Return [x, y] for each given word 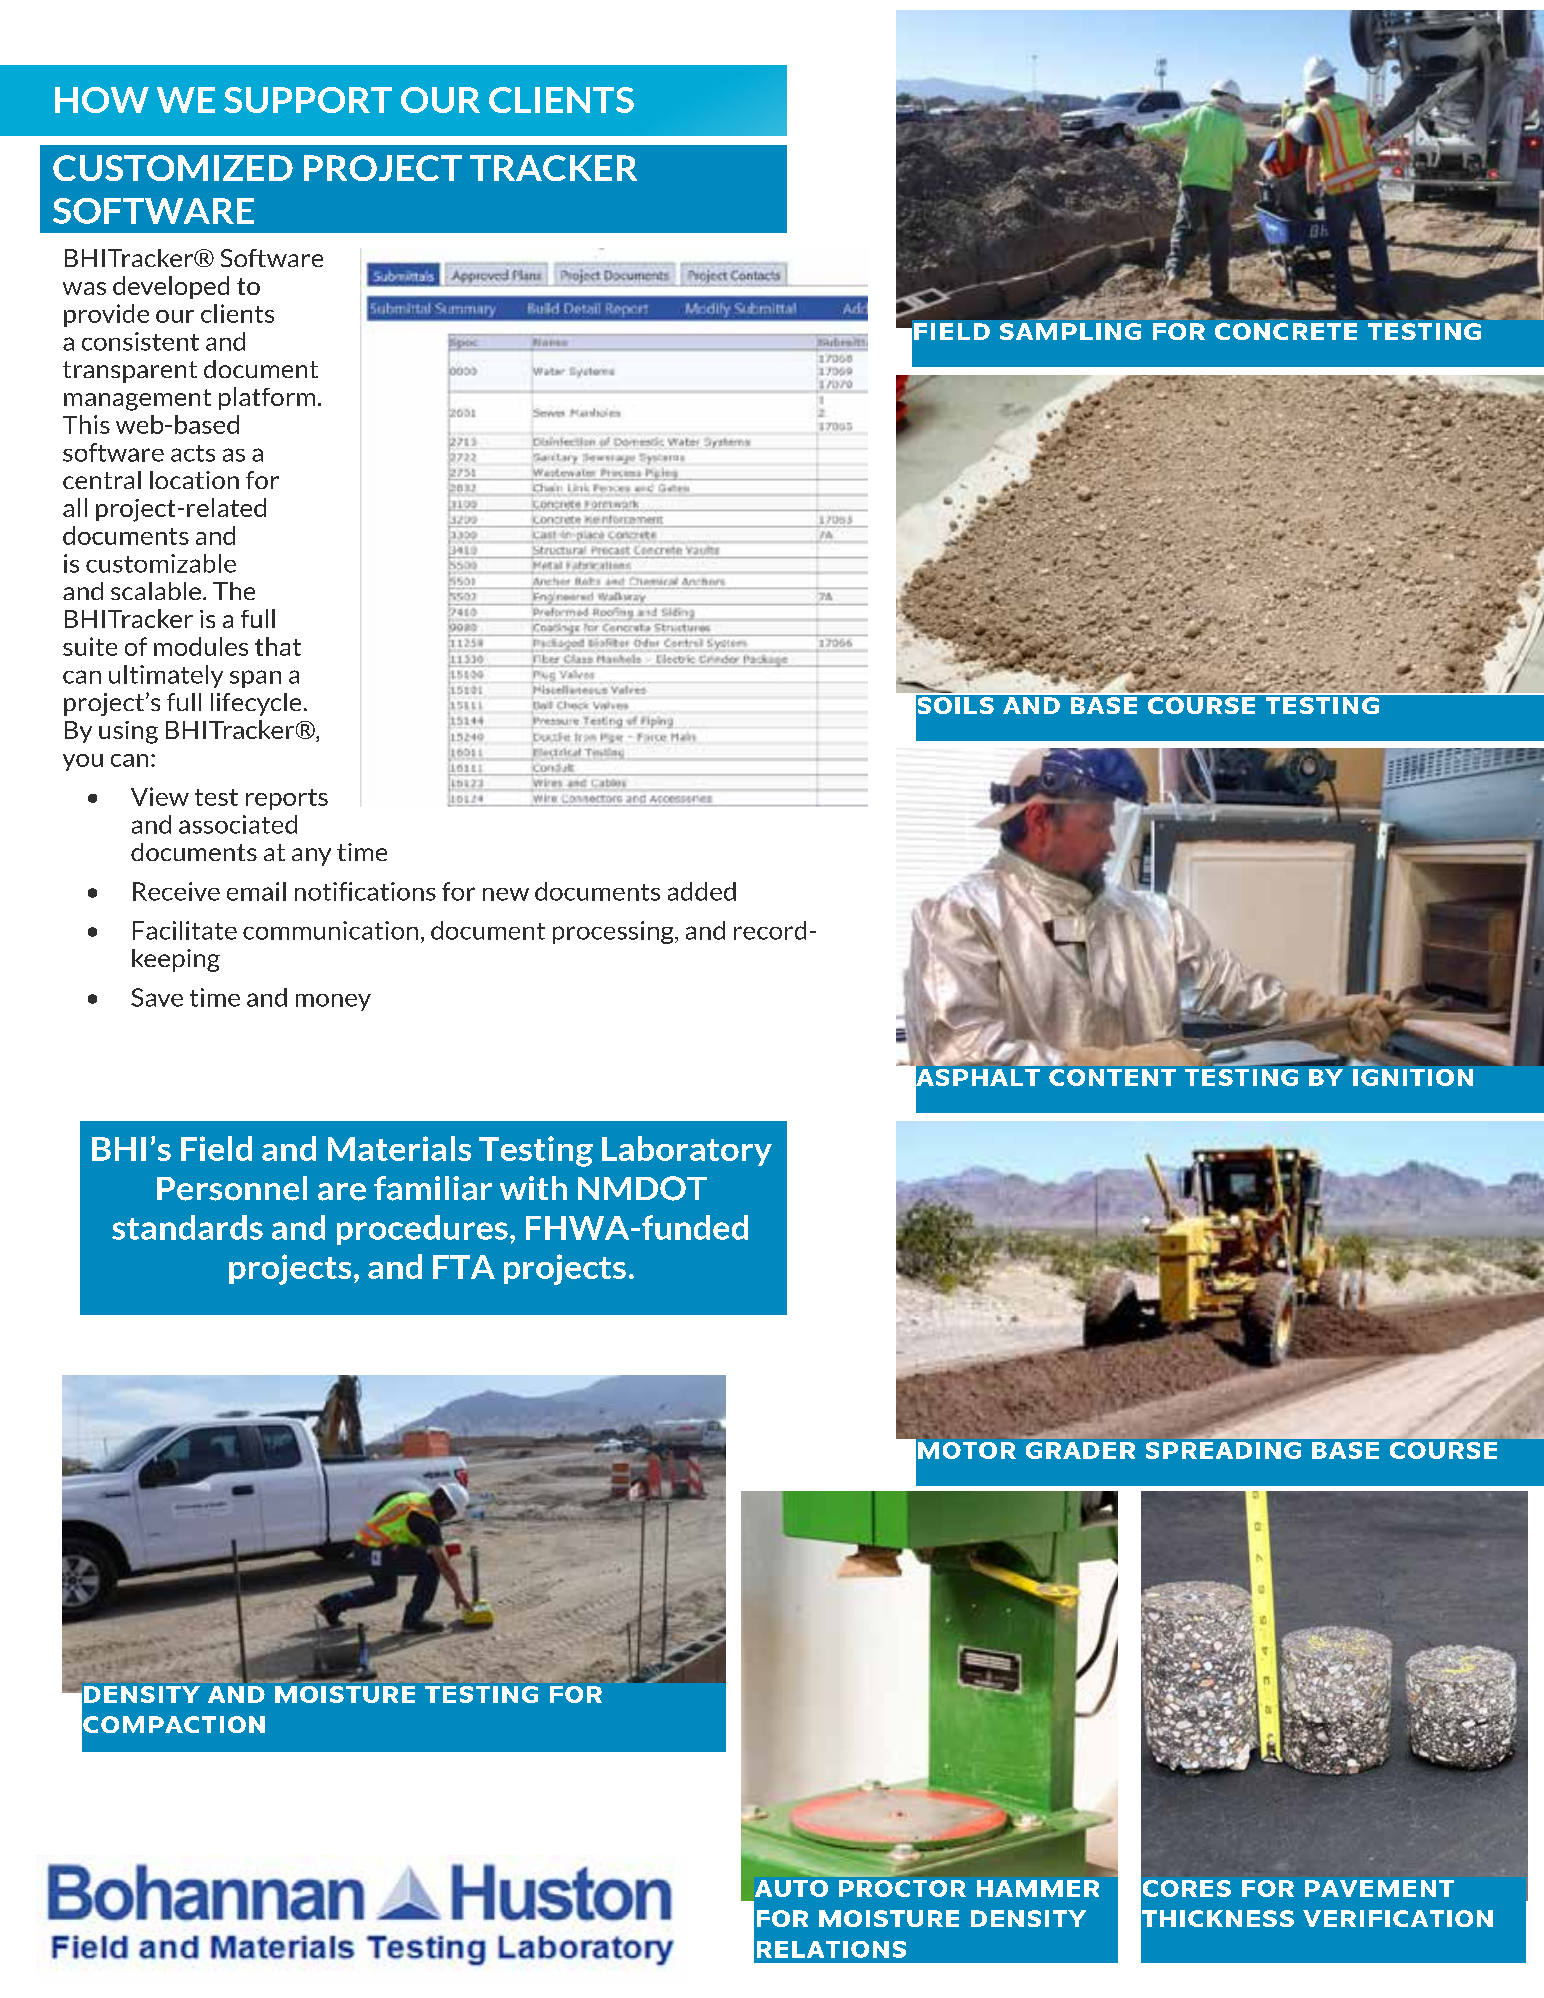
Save [157, 997]
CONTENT [1112, 1077]
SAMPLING [1070, 331]
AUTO [791, 1888]
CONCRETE [1286, 331]
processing [614, 932]
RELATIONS [831, 1949]
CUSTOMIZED [173, 168]
